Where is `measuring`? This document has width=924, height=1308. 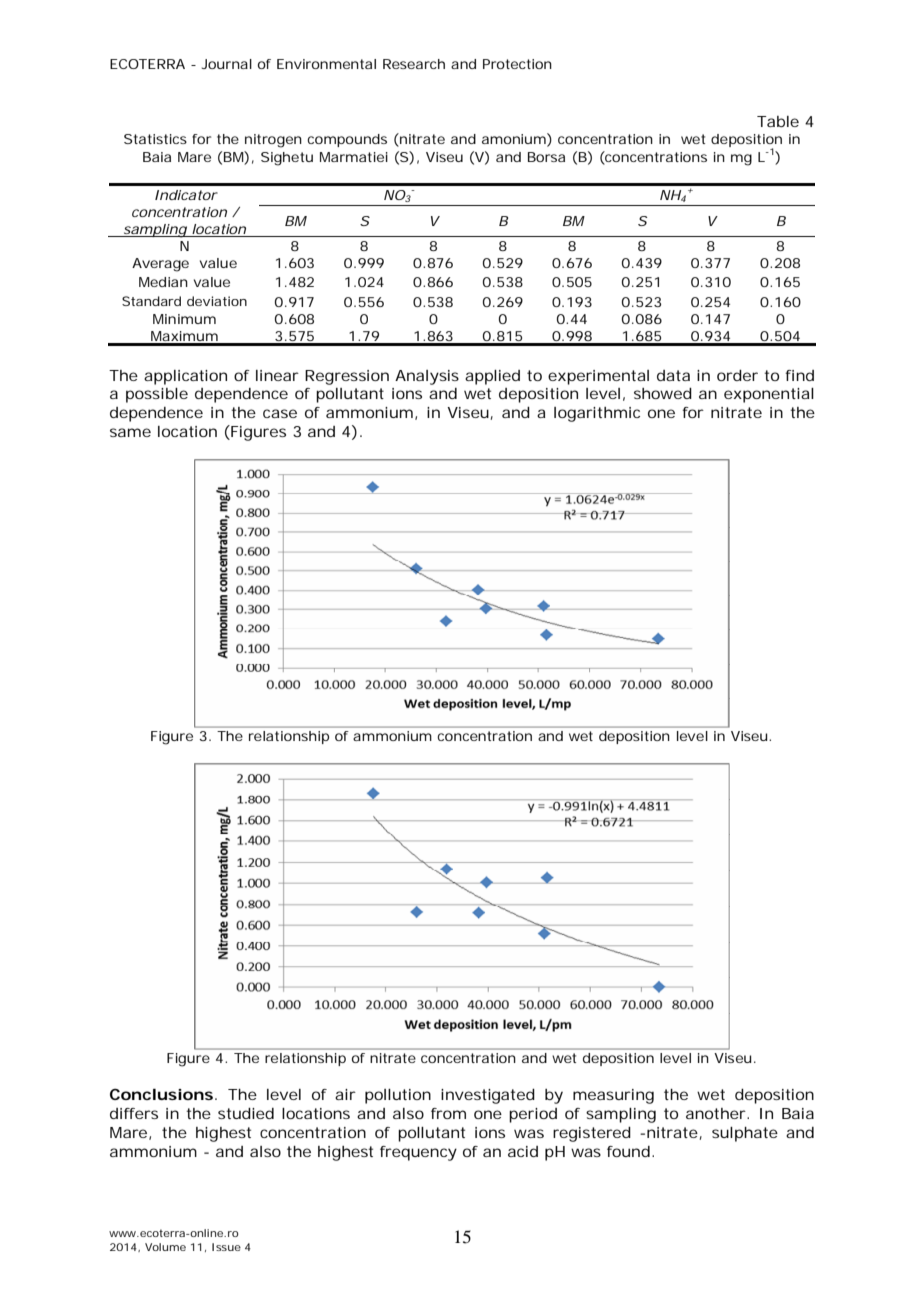
measuring is located at coordinates (613, 1096).
